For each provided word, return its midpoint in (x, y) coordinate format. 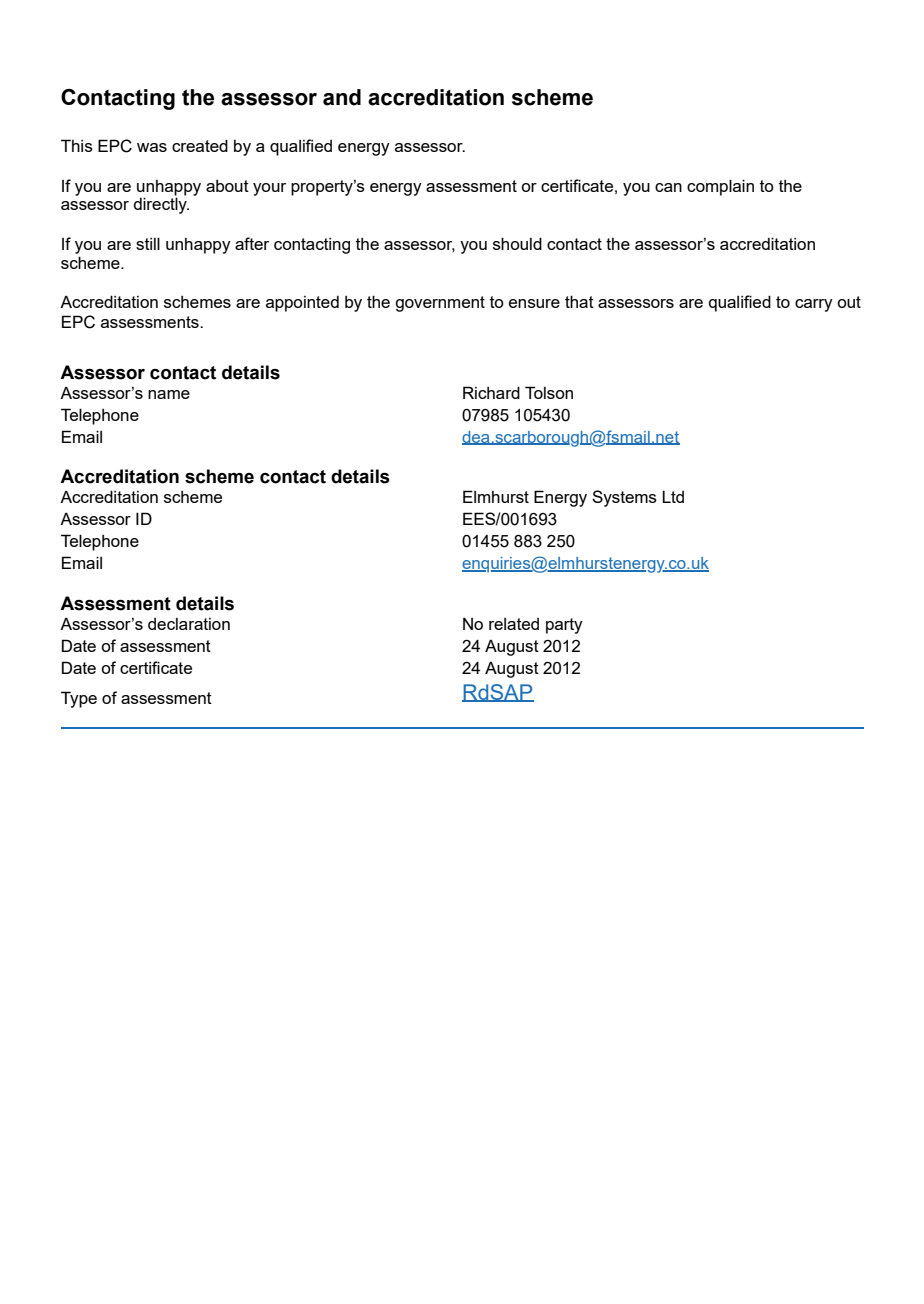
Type (79, 699)
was (152, 147)
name (169, 394)
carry (814, 305)
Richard (491, 392)
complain (720, 187)
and (342, 97)
